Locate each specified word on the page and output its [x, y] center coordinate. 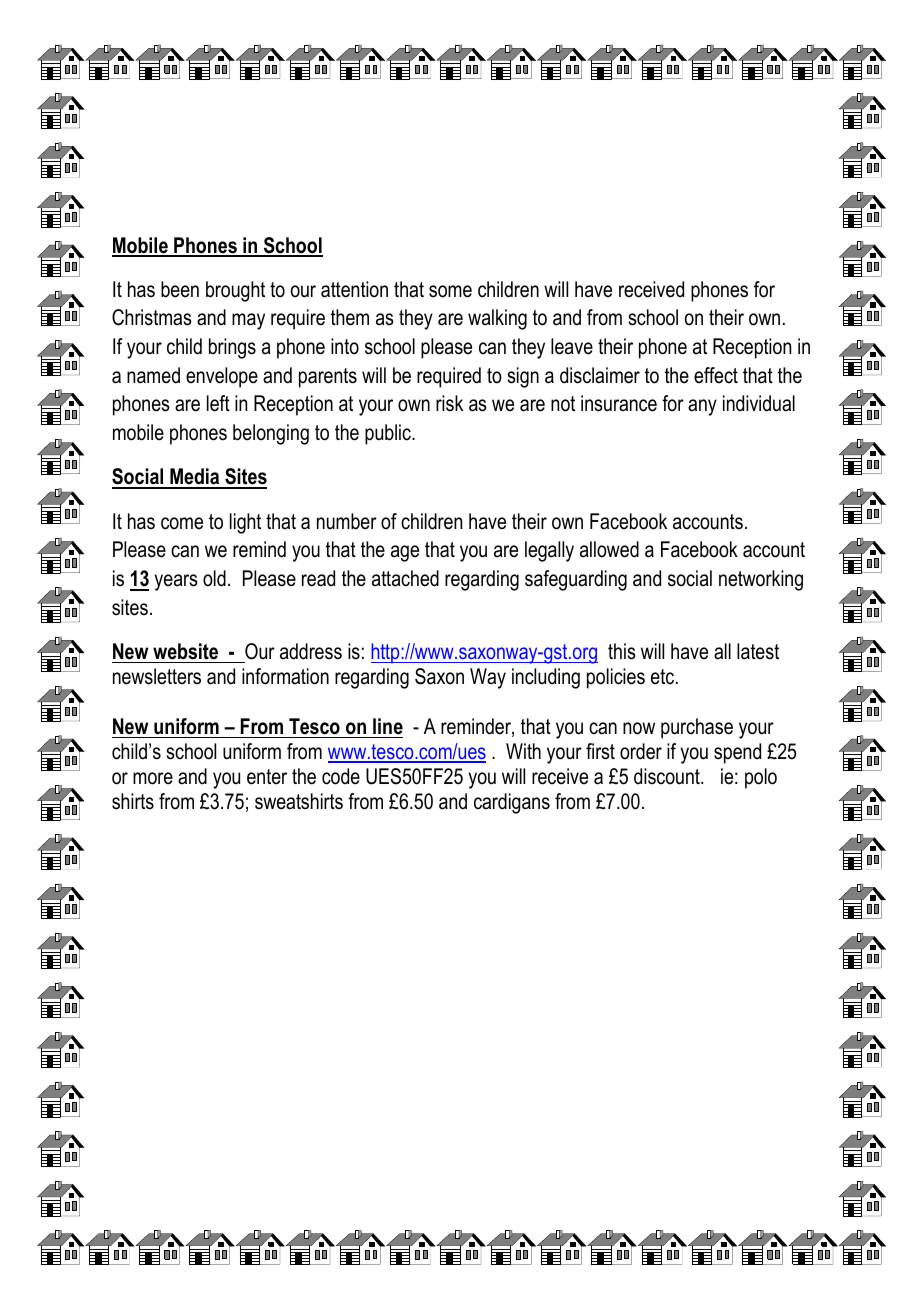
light [245, 523]
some [450, 291]
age [405, 553]
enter [267, 777]
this [622, 651]
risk [449, 403]
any [702, 407]
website [185, 651]
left [218, 403]
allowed [609, 549]
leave [572, 346]
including [546, 678]
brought [235, 291]
